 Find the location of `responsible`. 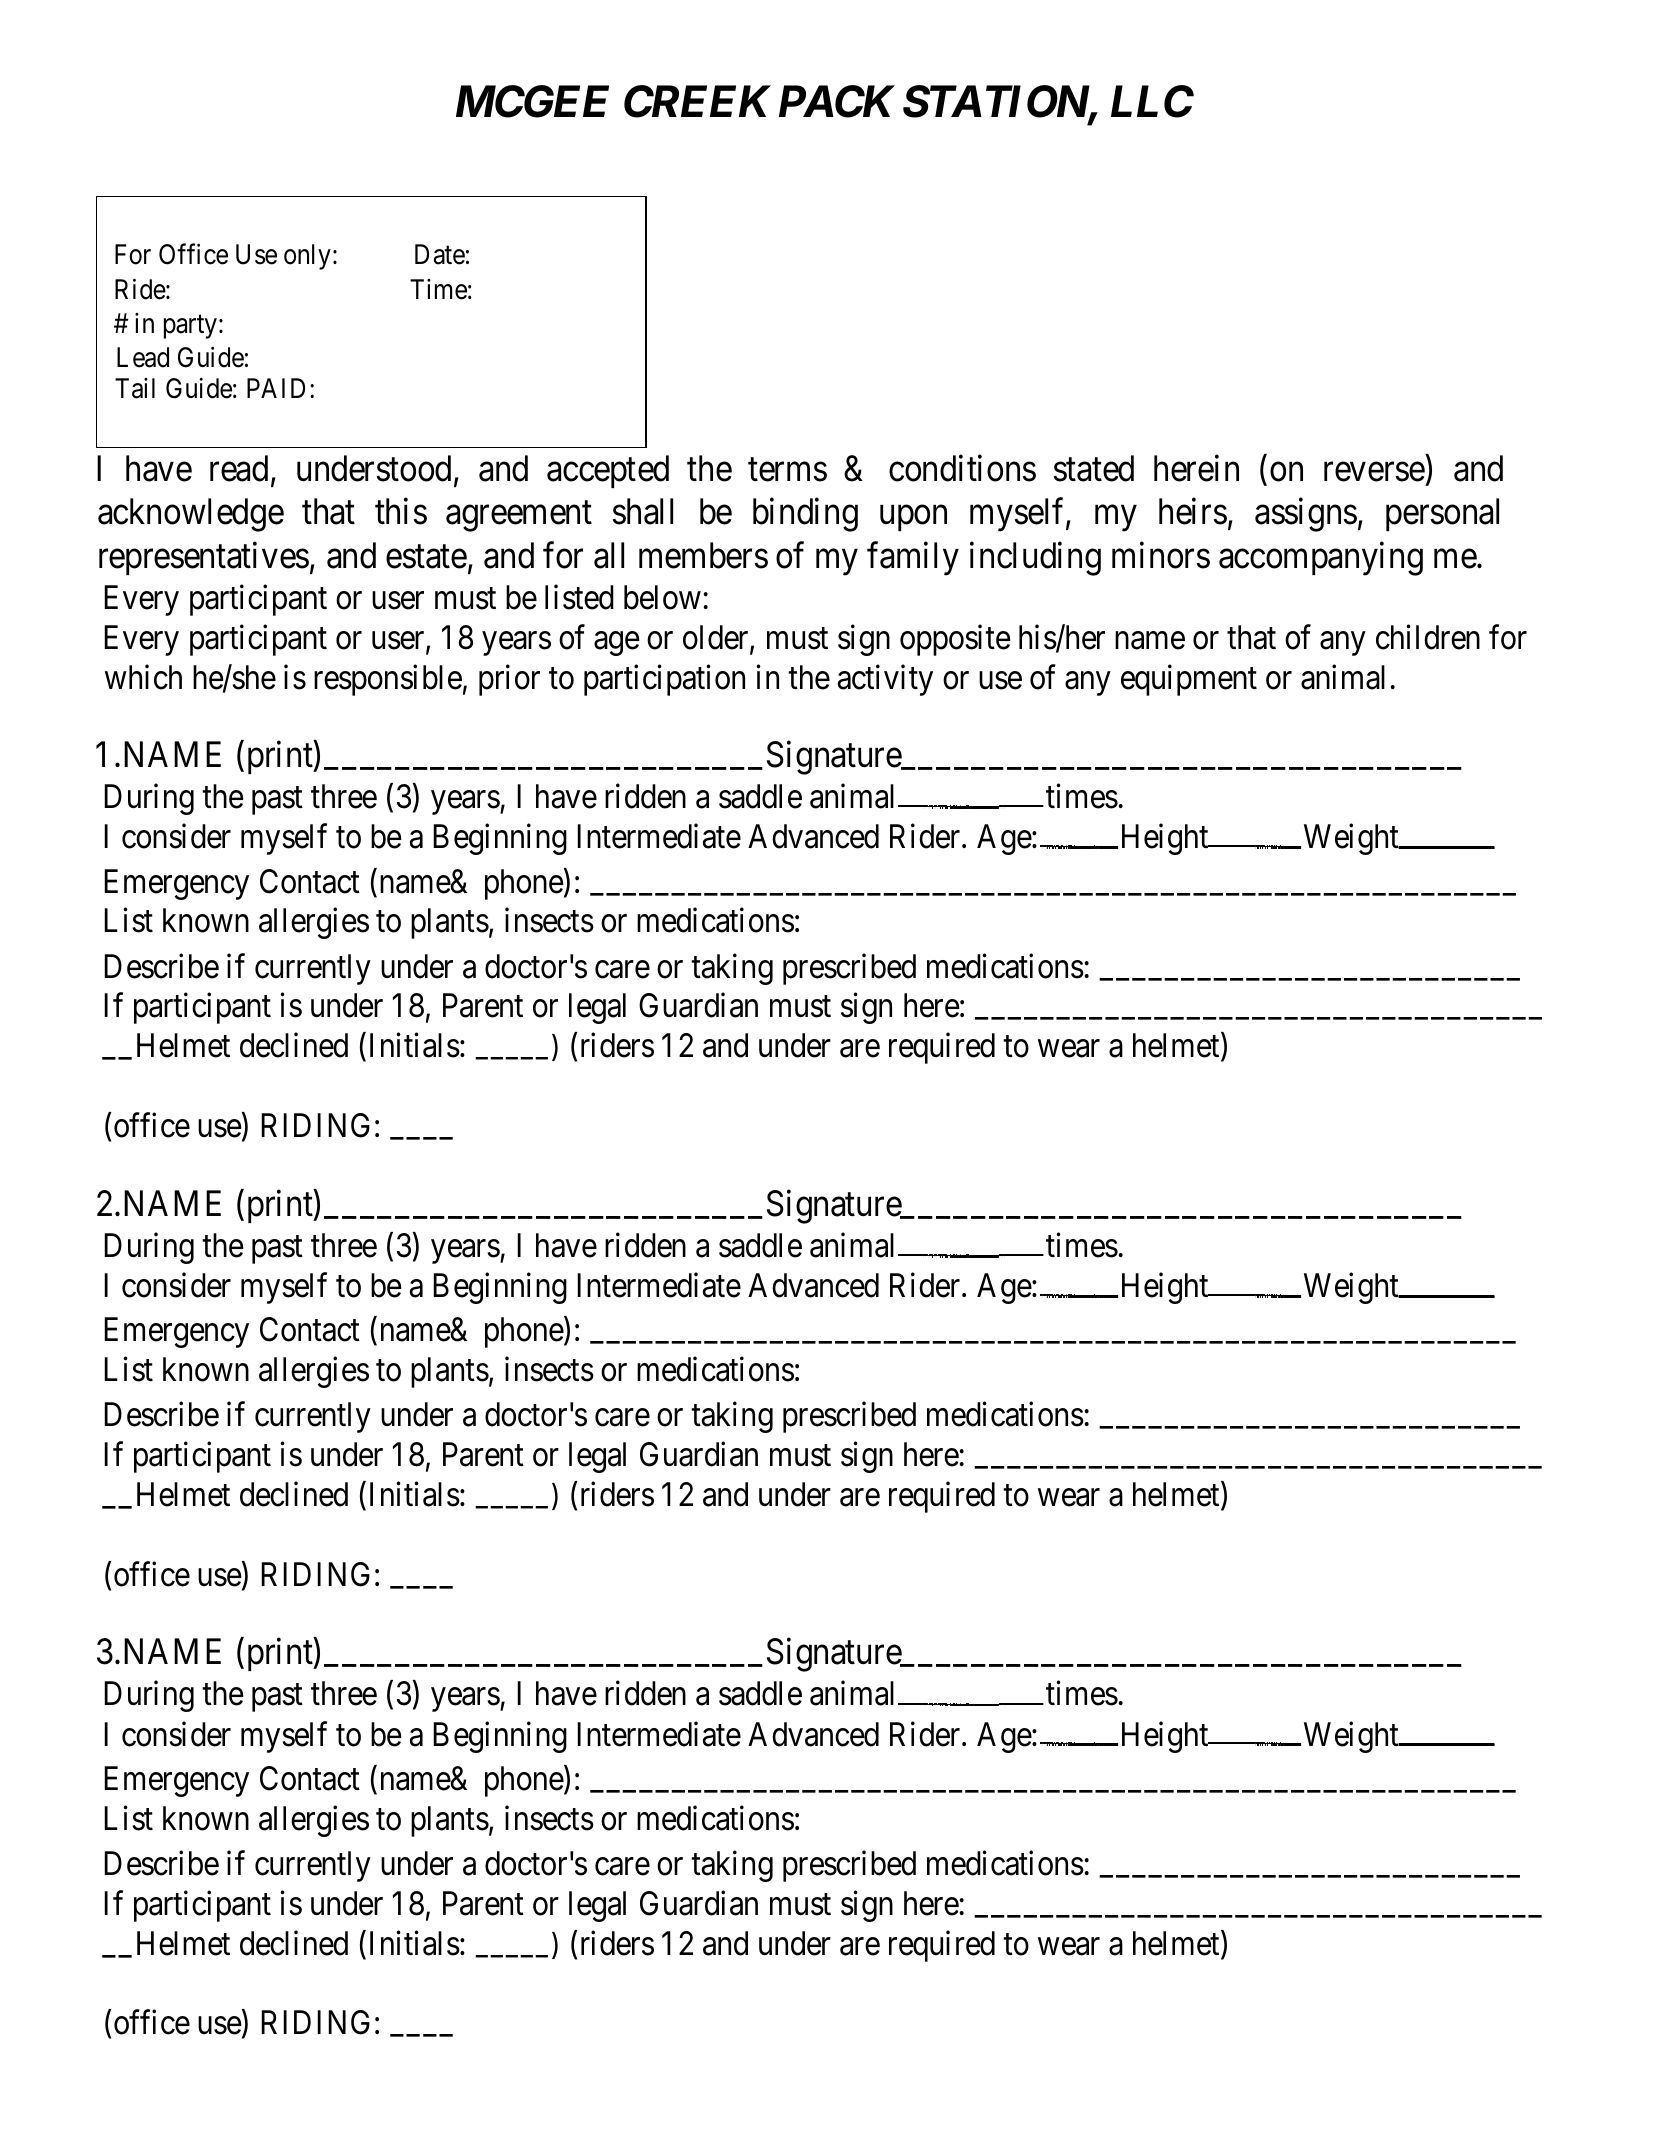

responsible is located at coordinates (388, 680).
